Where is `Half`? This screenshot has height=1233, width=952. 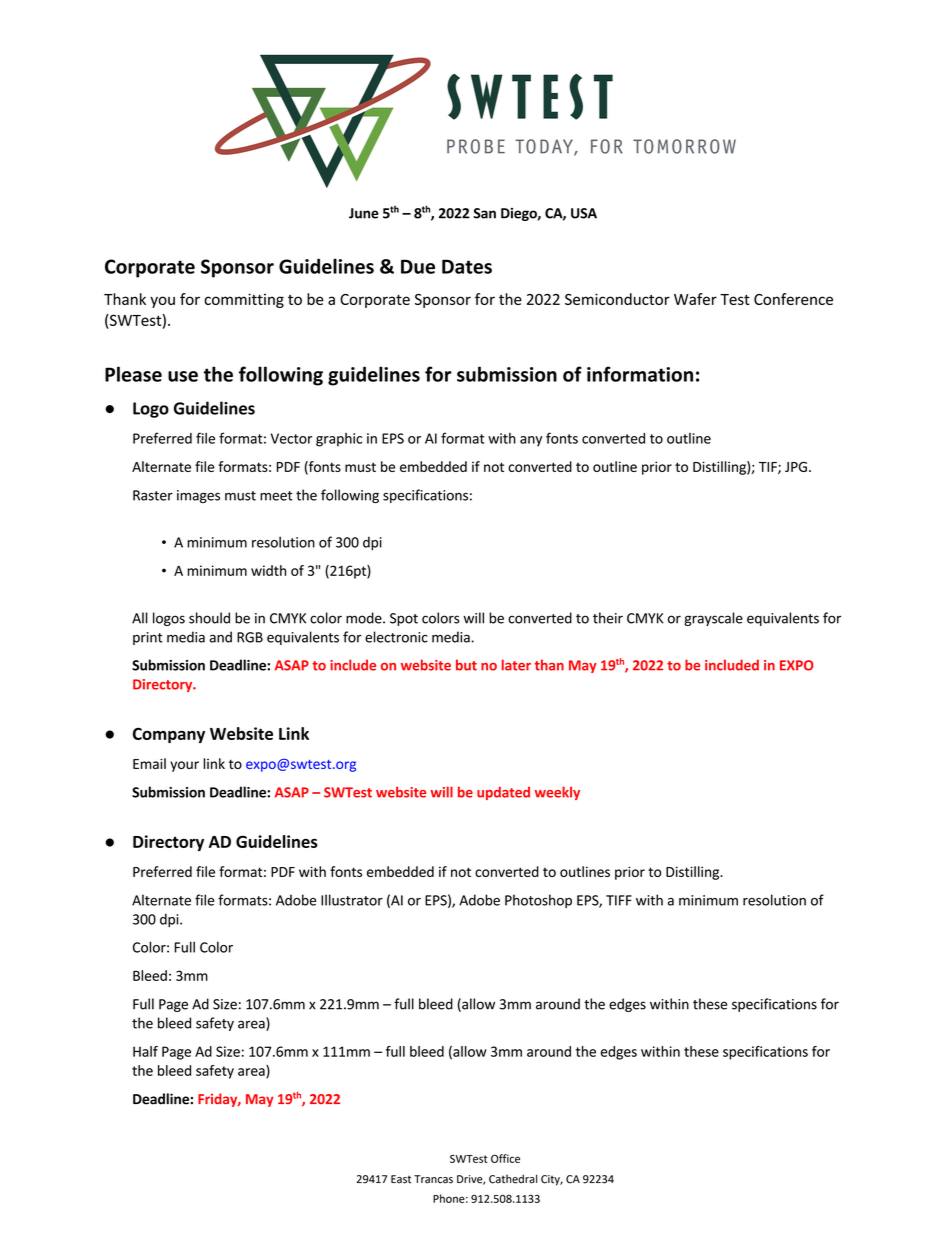 Half is located at coordinates (145, 1051).
